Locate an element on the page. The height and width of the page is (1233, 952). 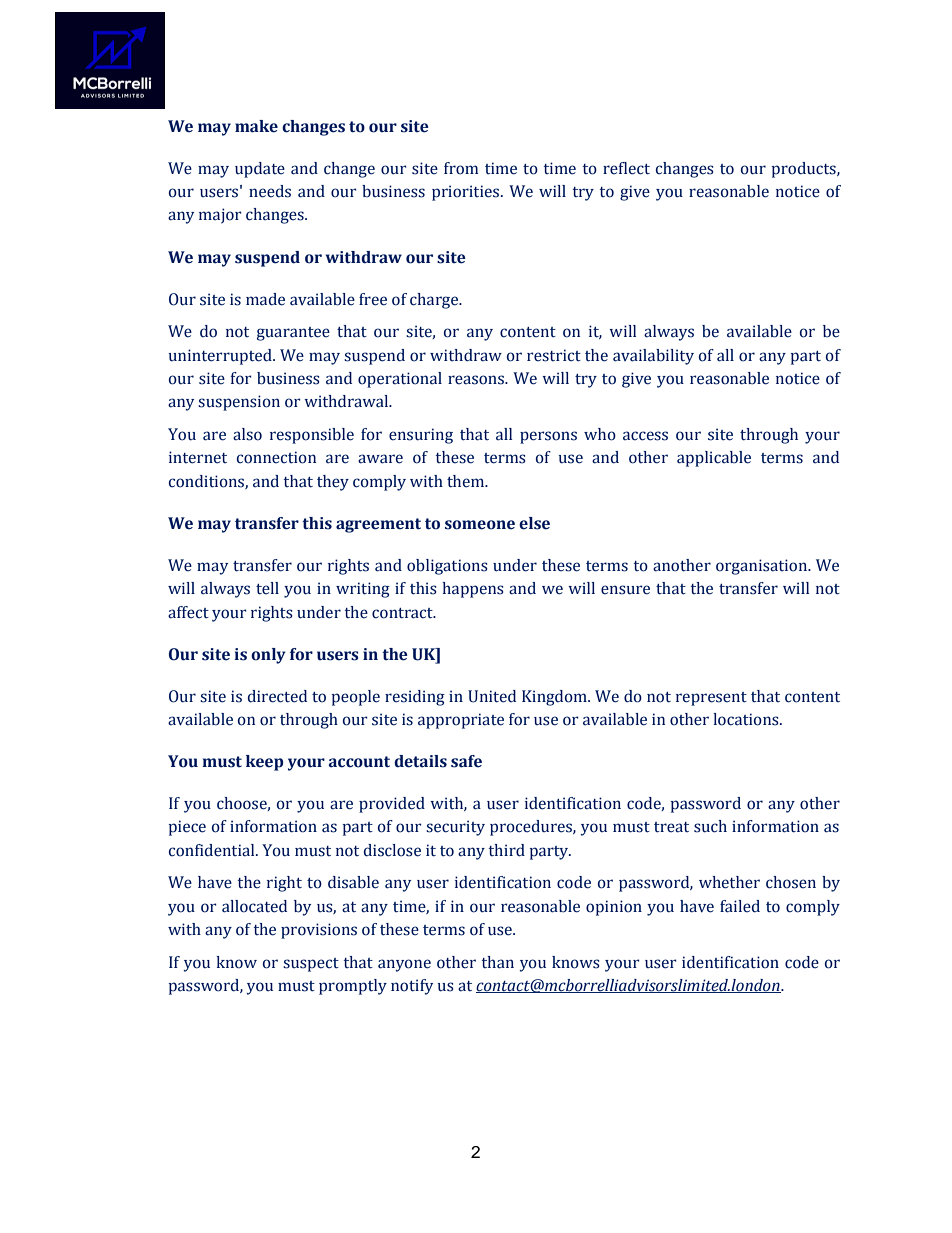
safe is located at coordinates (466, 761).
